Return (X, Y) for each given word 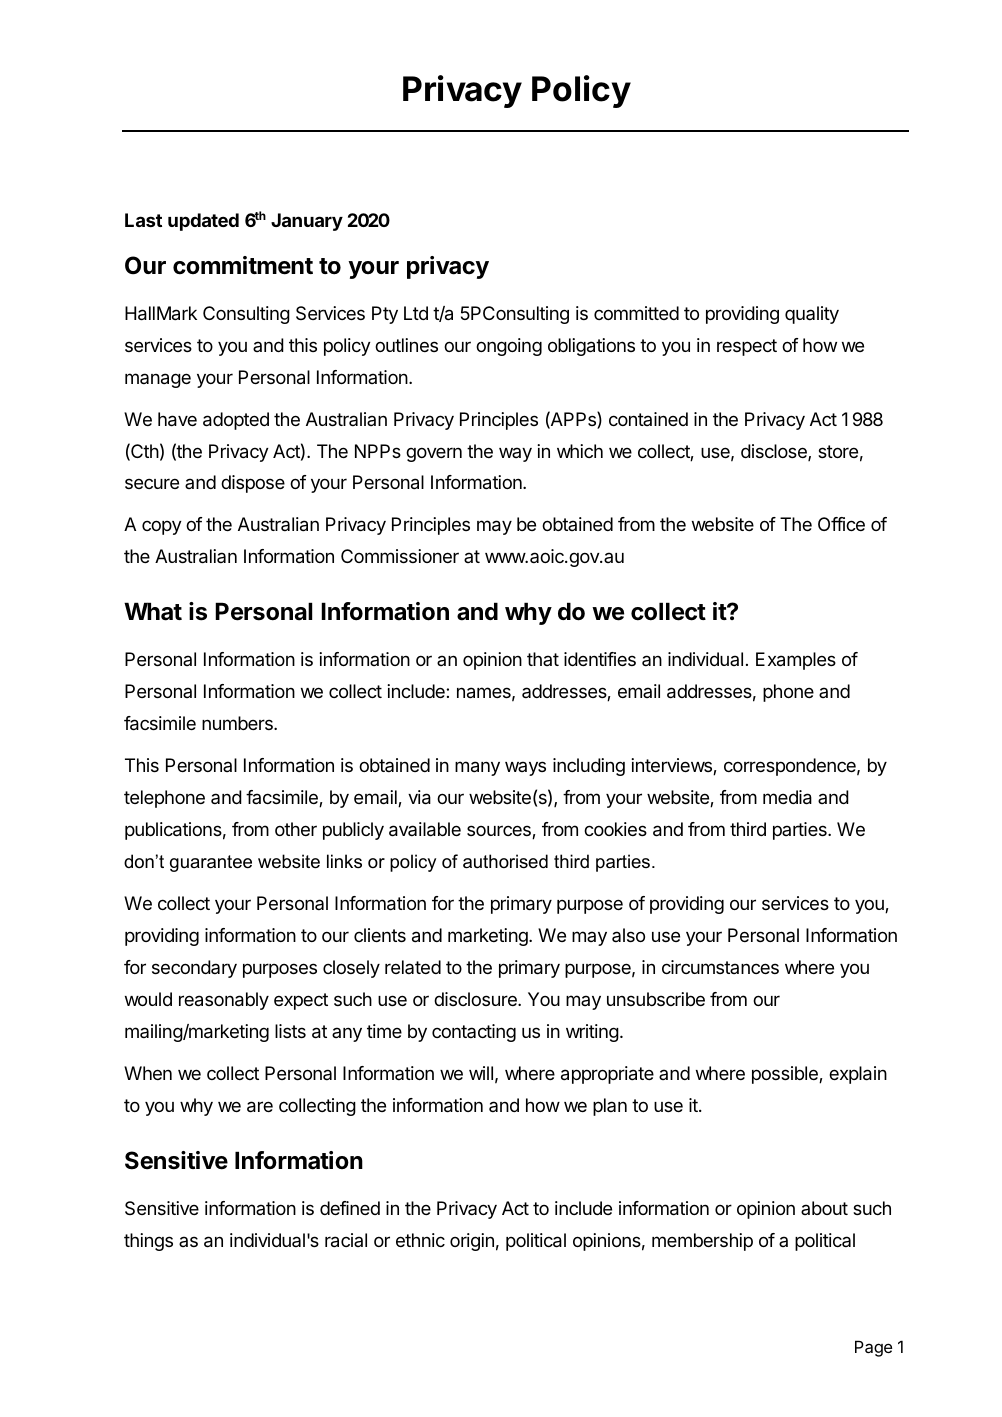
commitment (243, 265)
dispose (253, 484)
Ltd (416, 313)
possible (786, 1075)
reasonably (224, 1001)
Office (841, 524)
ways (525, 768)
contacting (474, 1033)
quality (812, 315)
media (787, 797)
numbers (238, 723)
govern (434, 454)
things (148, 1242)
